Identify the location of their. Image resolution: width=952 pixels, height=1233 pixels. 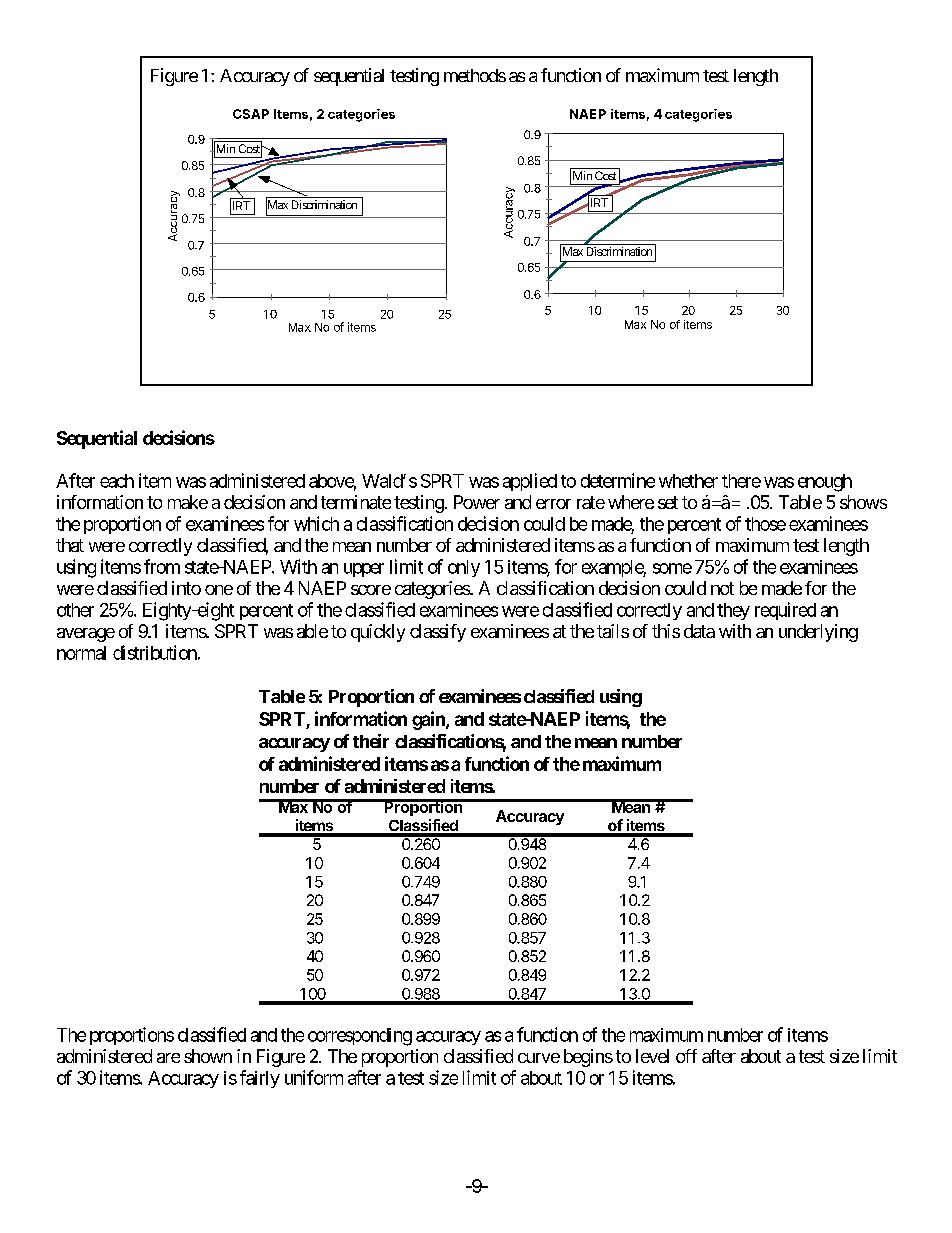
(371, 741).
